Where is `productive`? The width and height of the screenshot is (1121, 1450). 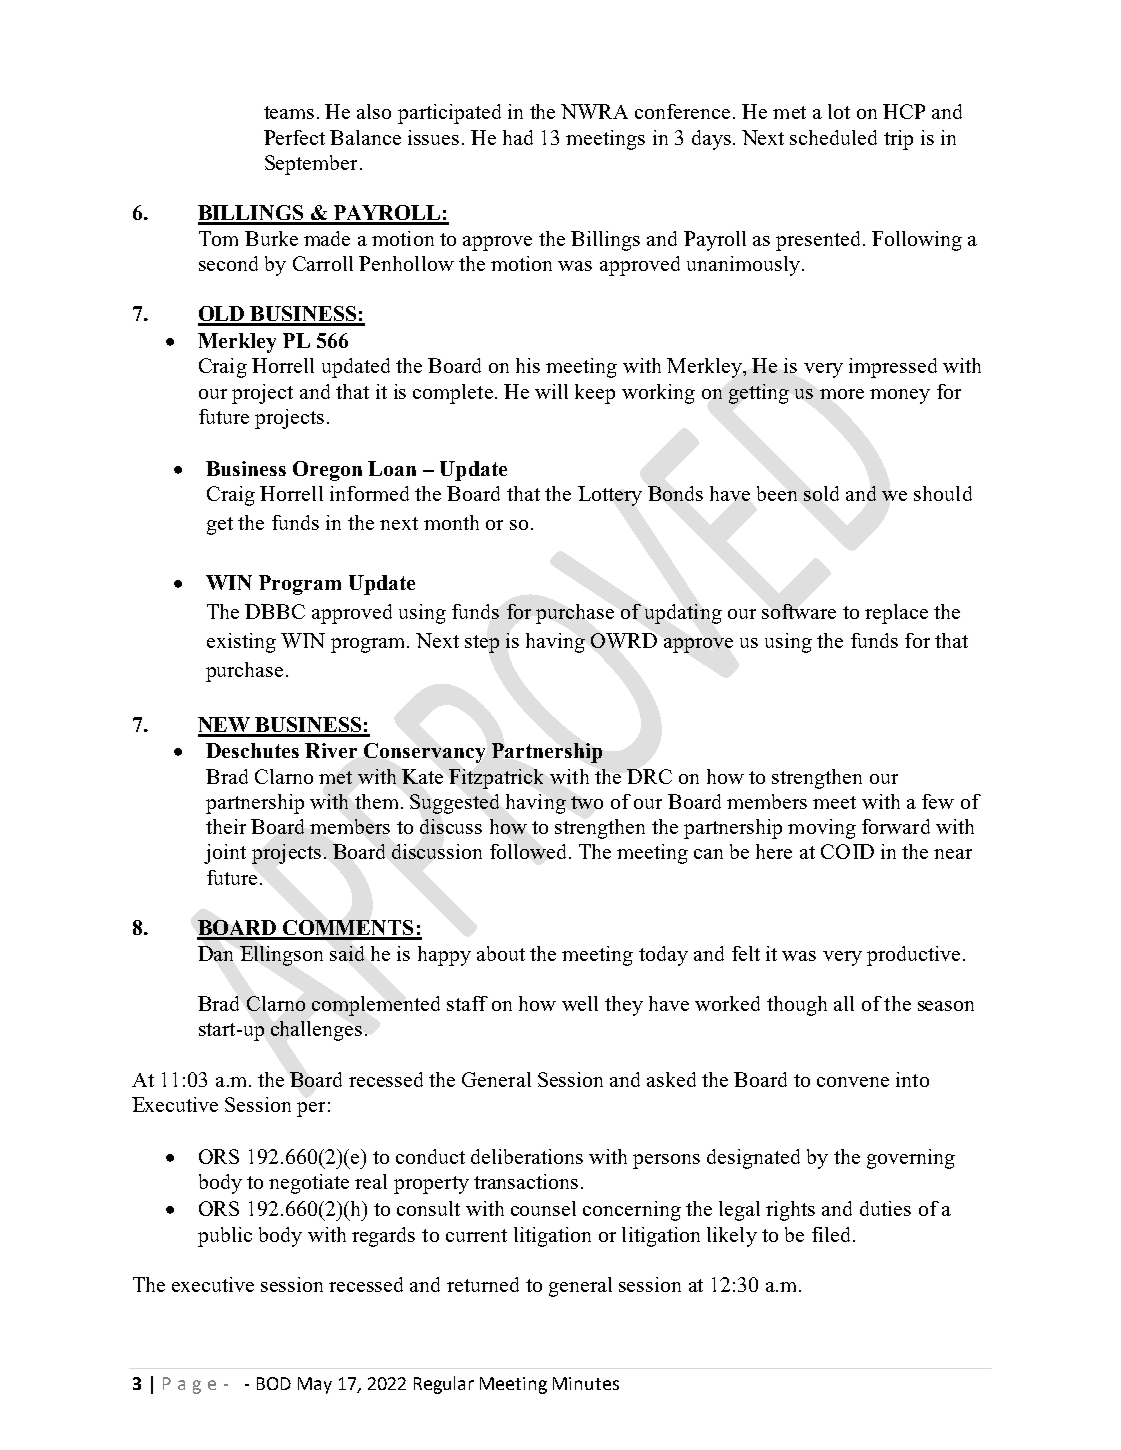 productive is located at coordinates (913, 956).
